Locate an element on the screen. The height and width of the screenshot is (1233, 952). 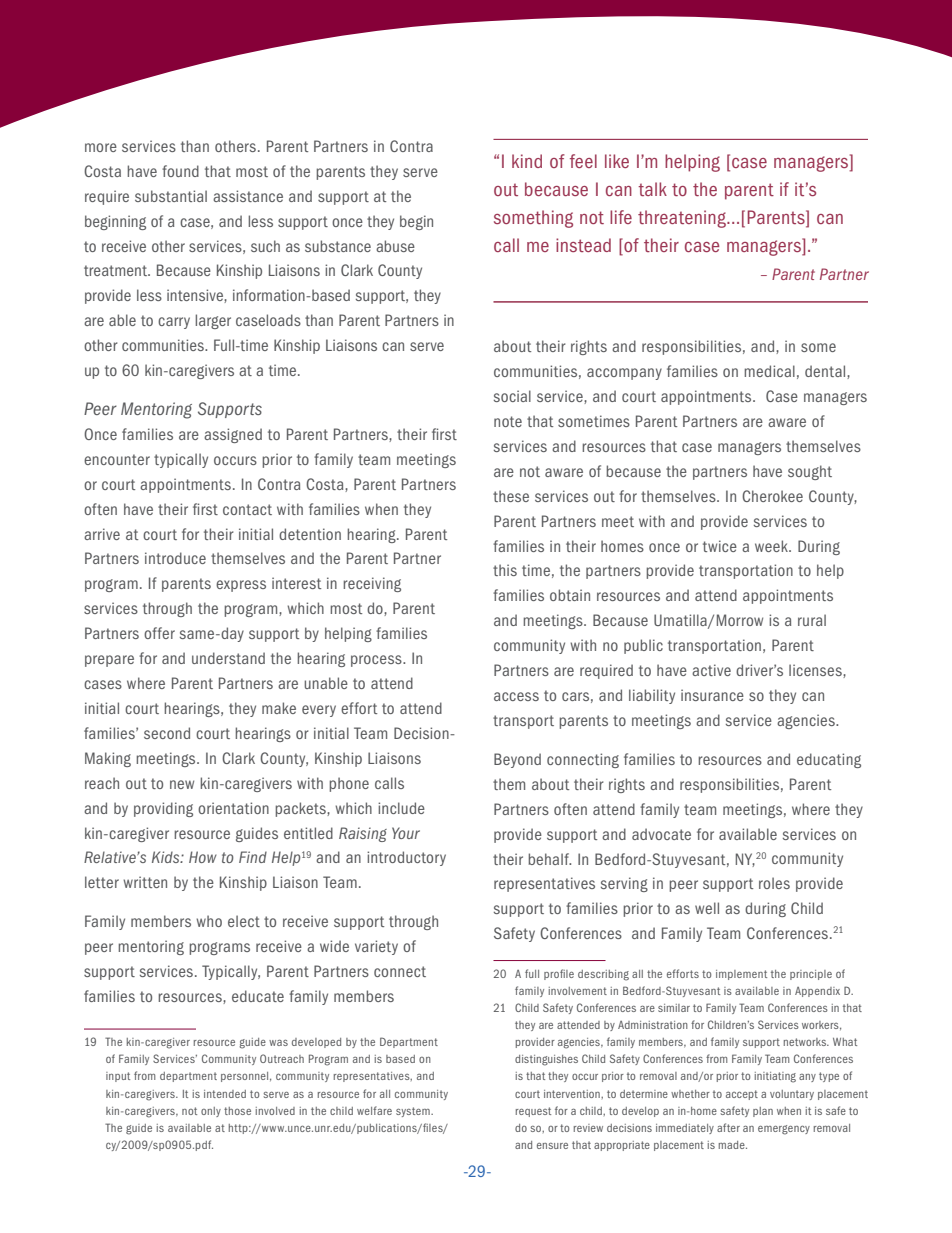
access is located at coordinates (516, 696).
